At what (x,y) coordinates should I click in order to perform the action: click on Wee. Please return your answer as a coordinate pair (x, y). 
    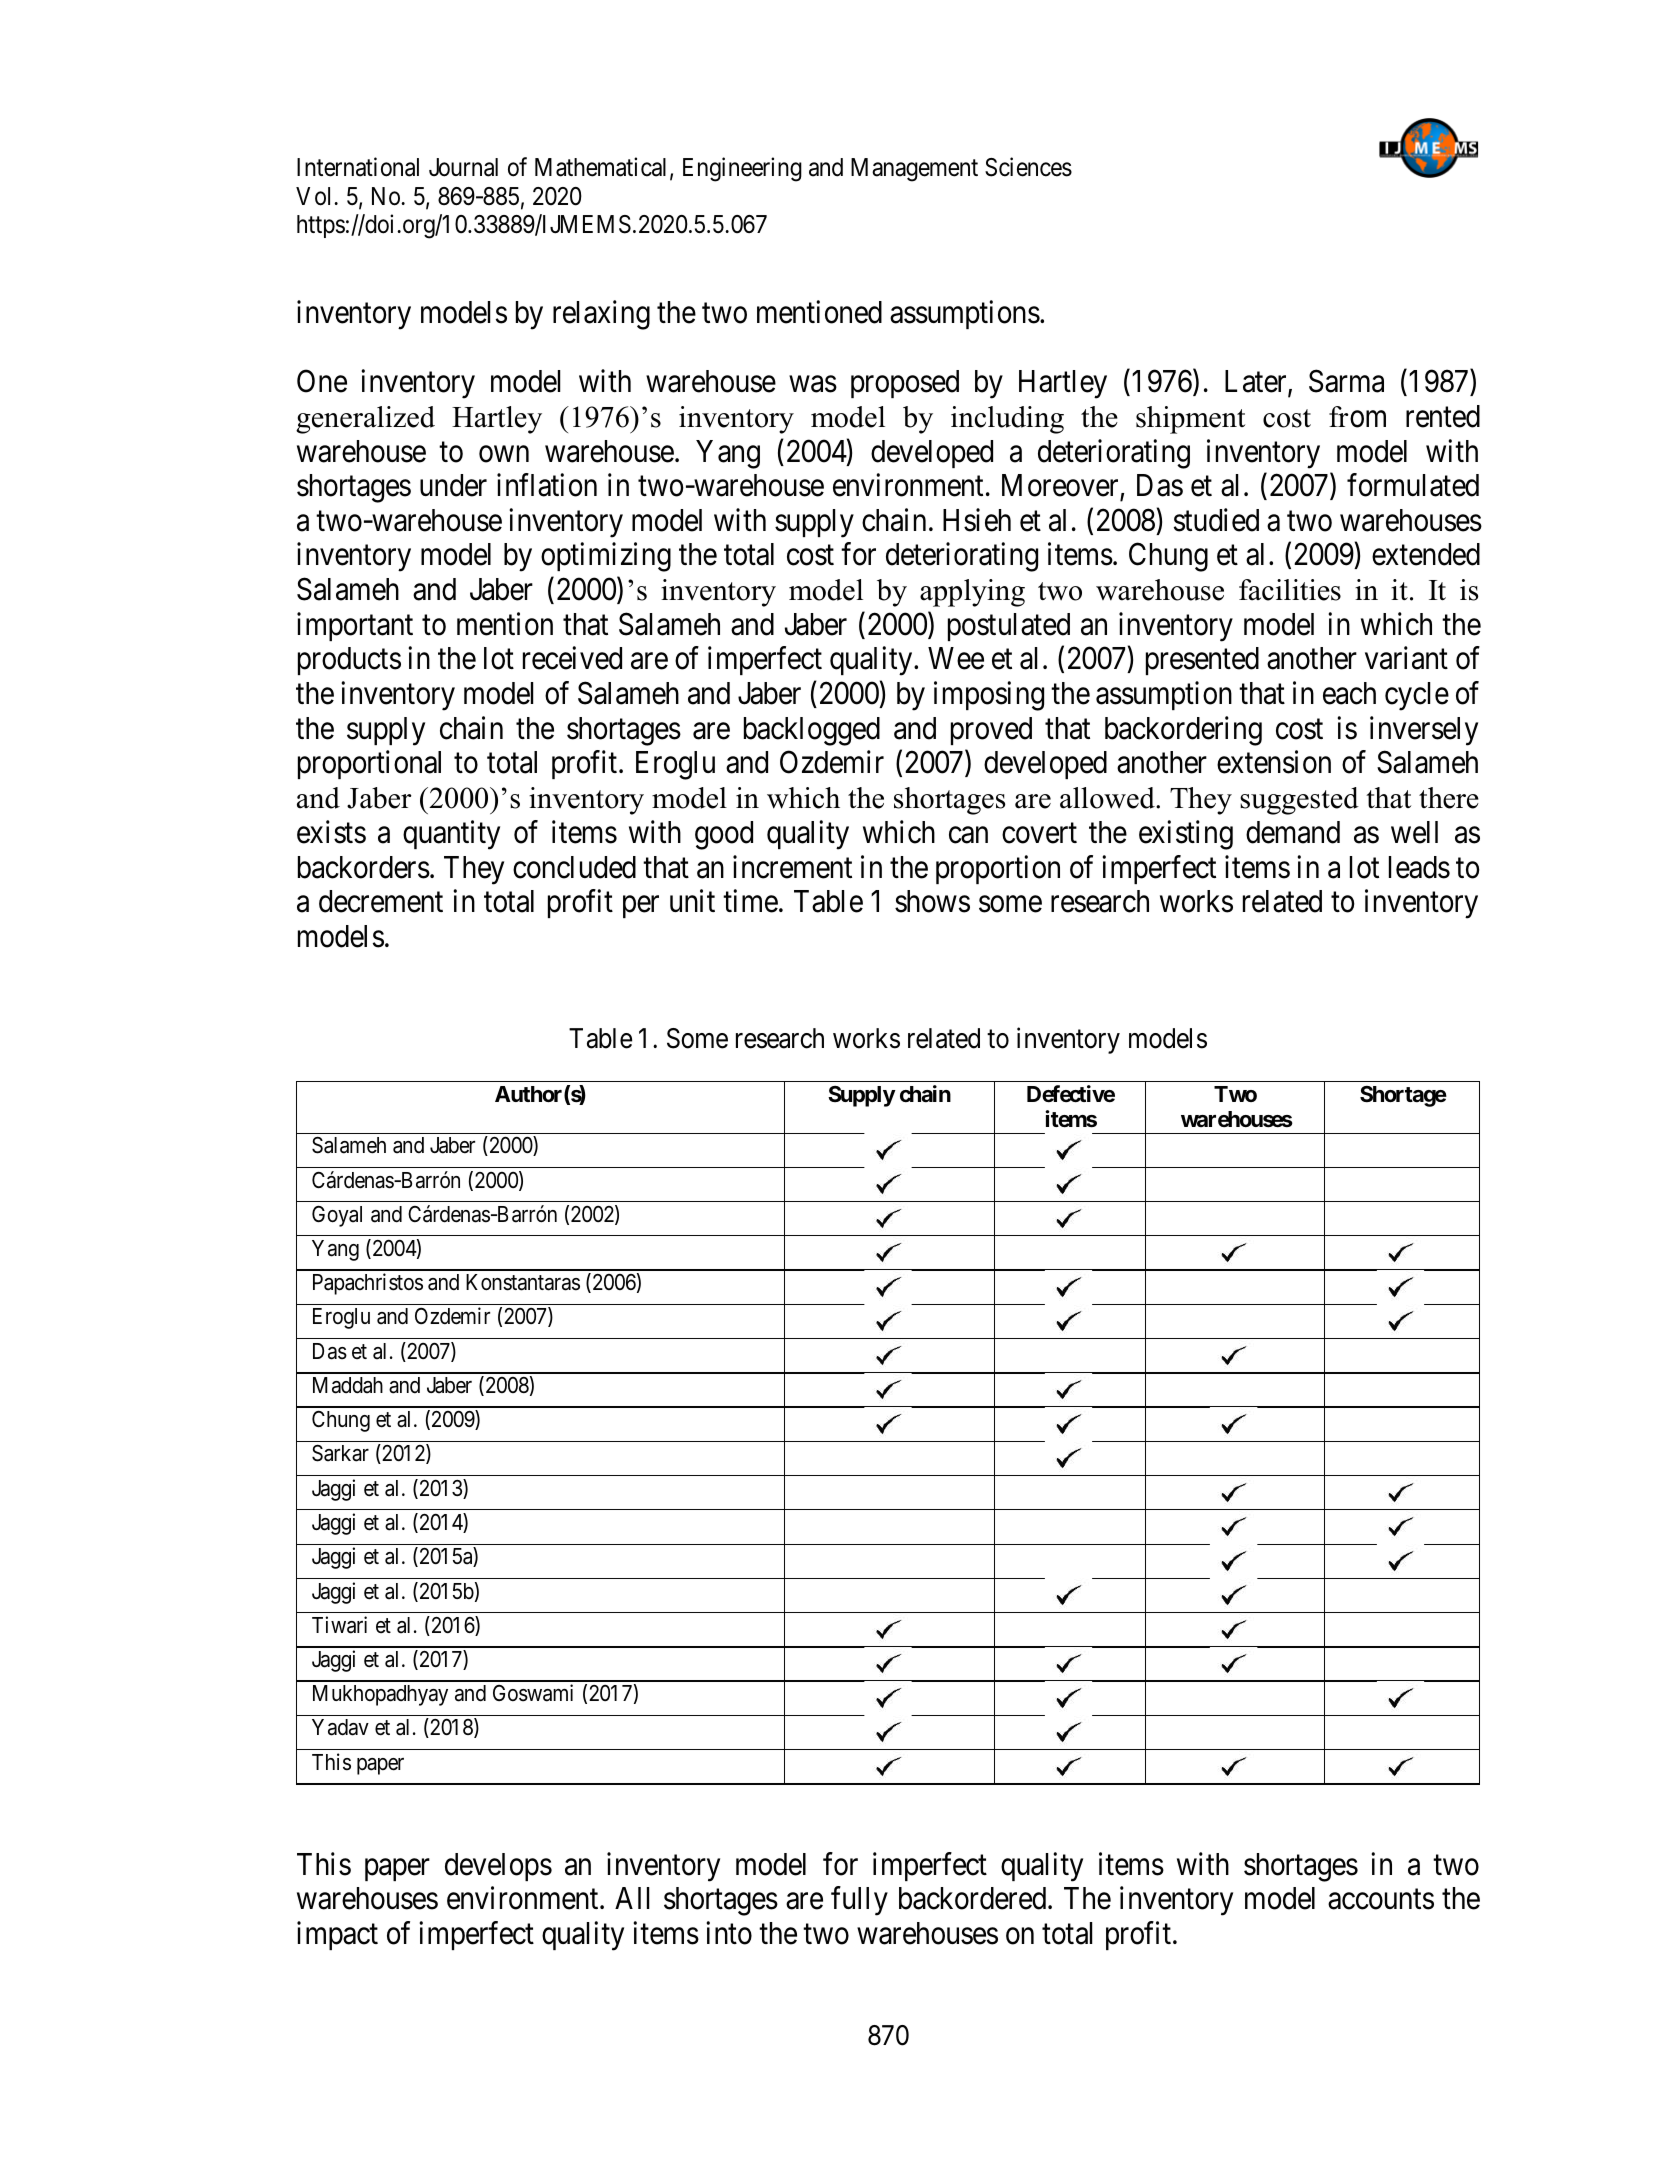
    Looking at the image, I should click on (956, 658).
